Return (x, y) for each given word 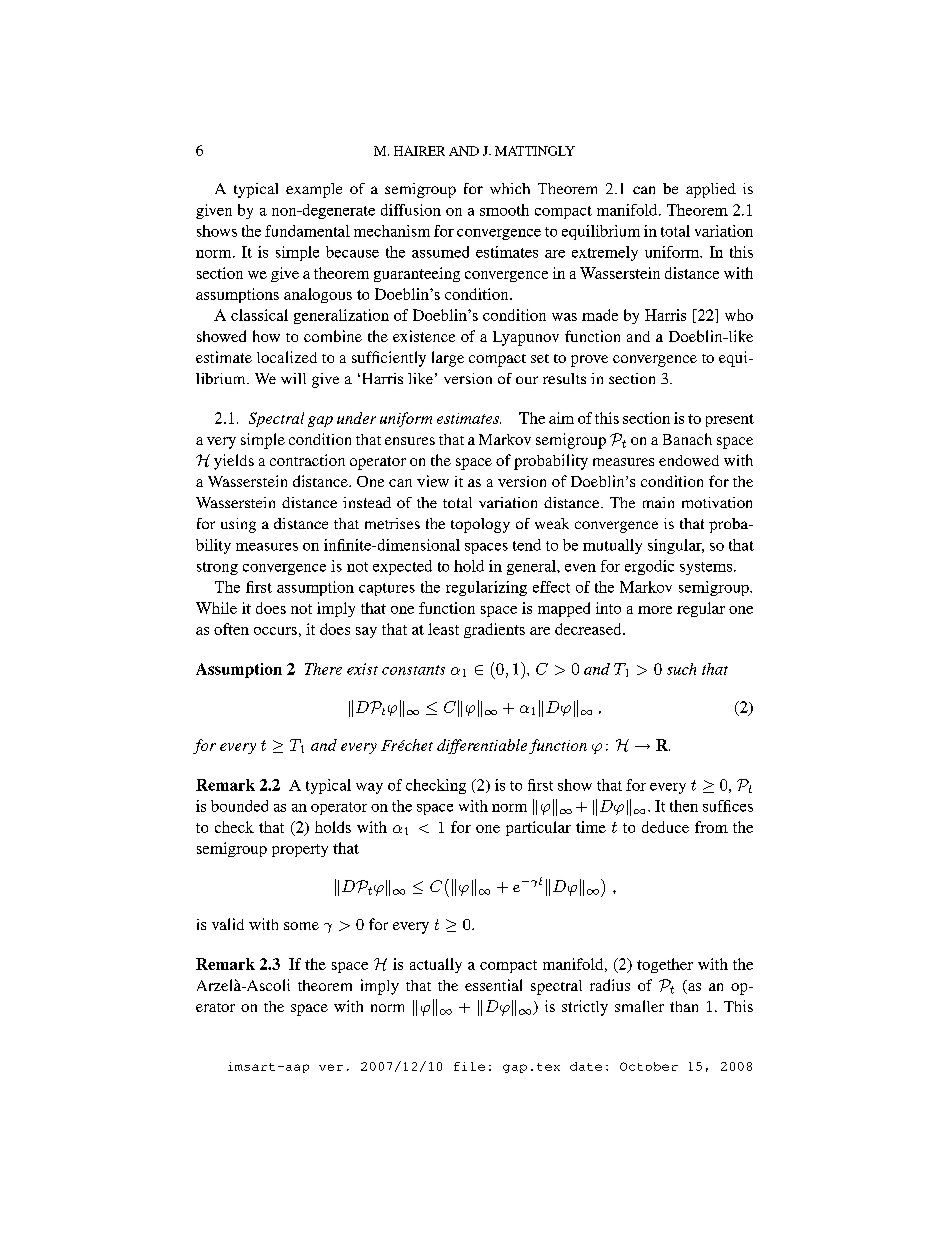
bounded (239, 806)
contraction (307, 460)
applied (711, 190)
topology (480, 525)
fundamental (307, 231)
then (684, 806)
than (684, 1006)
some (301, 926)
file (469, 1066)
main (658, 502)
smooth (504, 210)
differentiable (482, 746)
